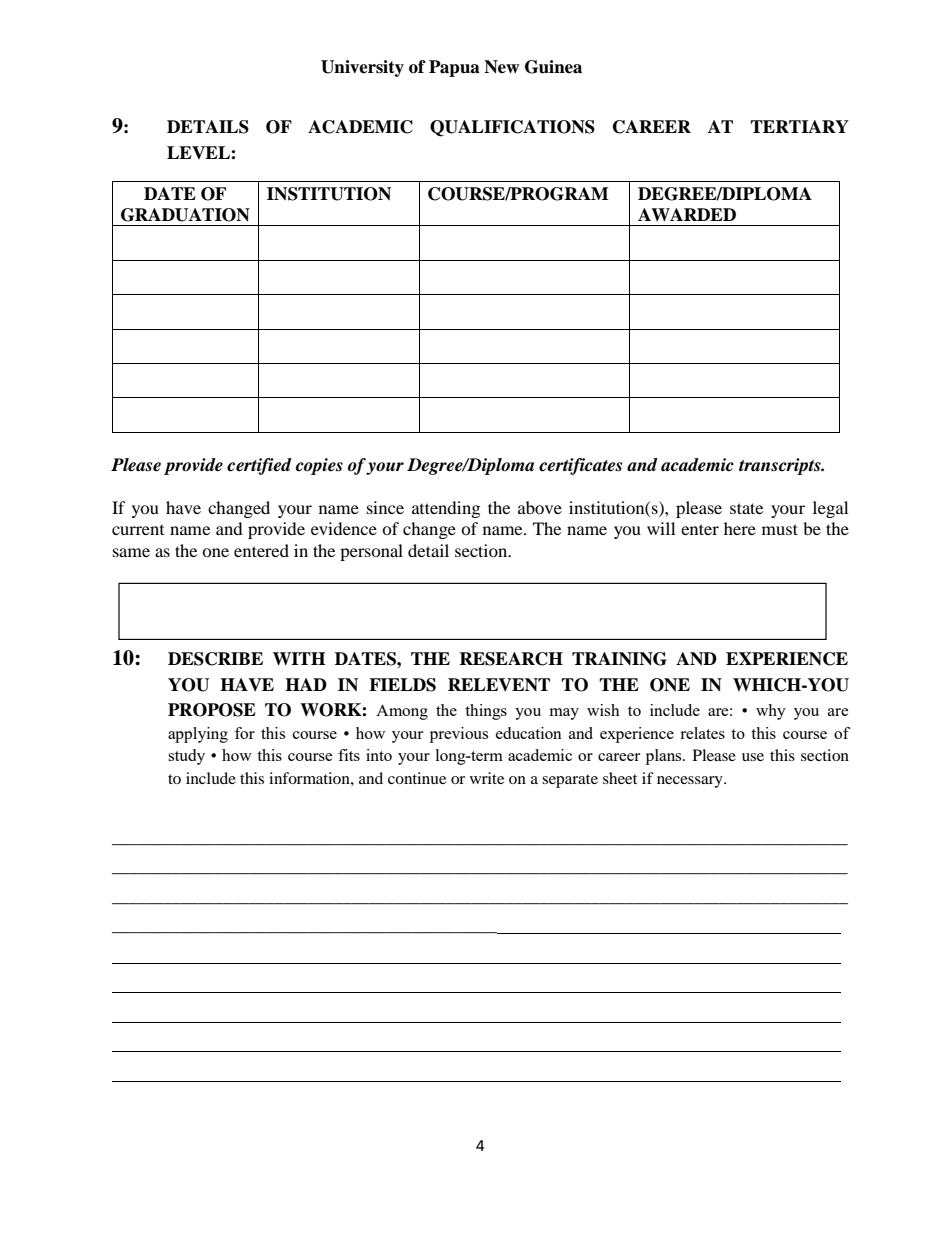  What do you see at coordinates (580, 466) in the document?
I see `certificates` at bounding box center [580, 466].
